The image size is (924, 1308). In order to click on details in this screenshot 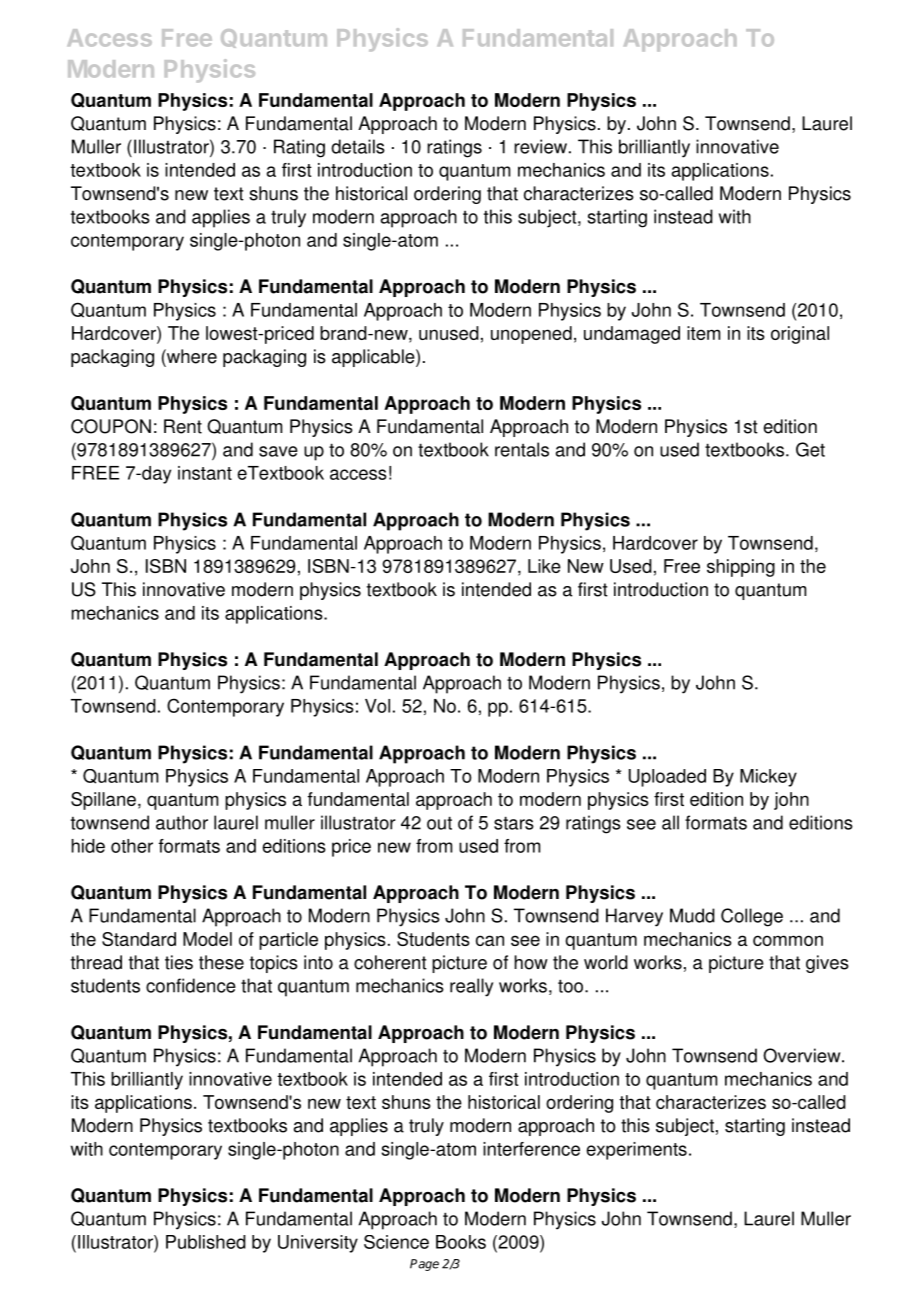, I will do `click(358, 146)`.
